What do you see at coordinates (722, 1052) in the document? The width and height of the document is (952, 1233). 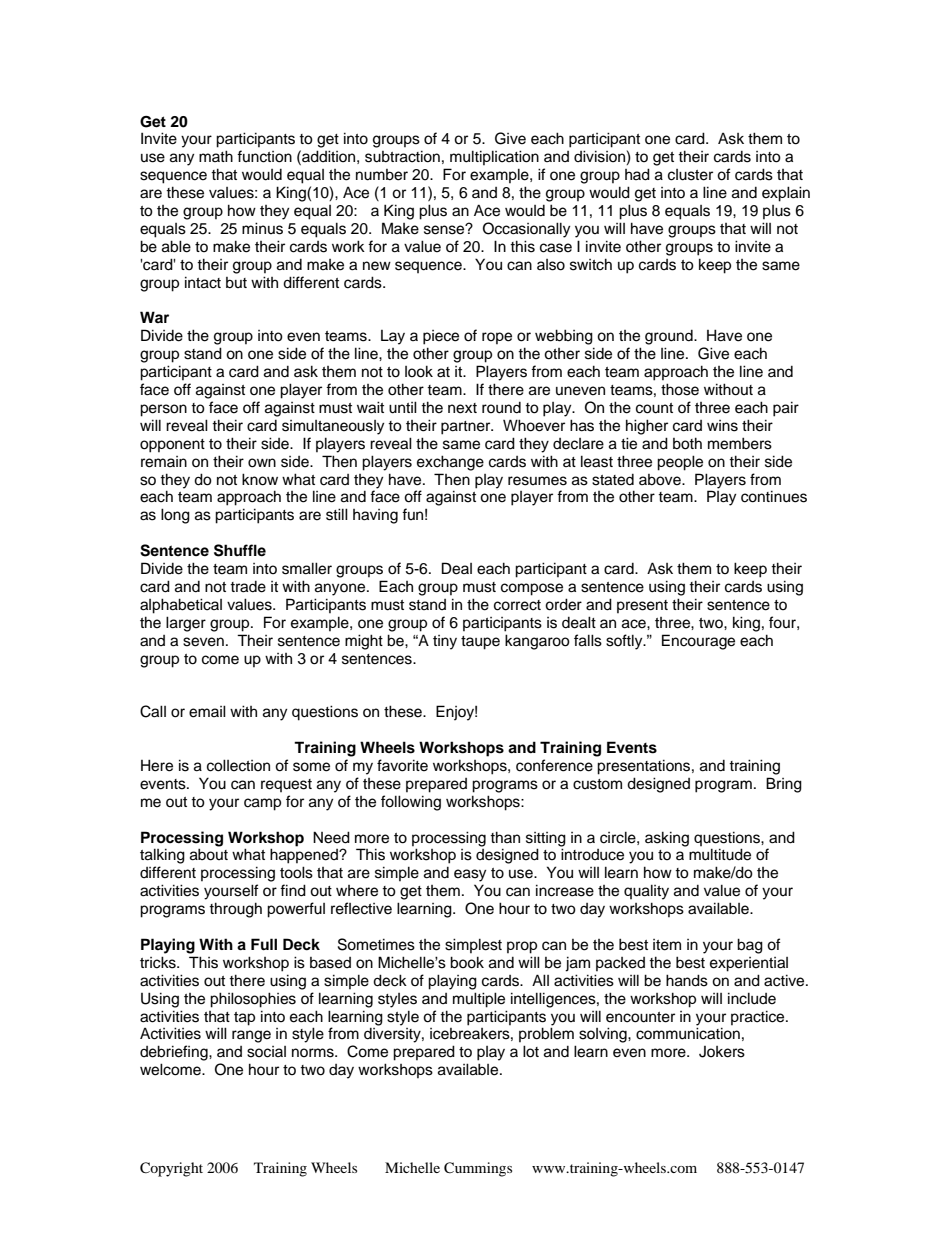 I see `Jokers` at bounding box center [722, 1052].
